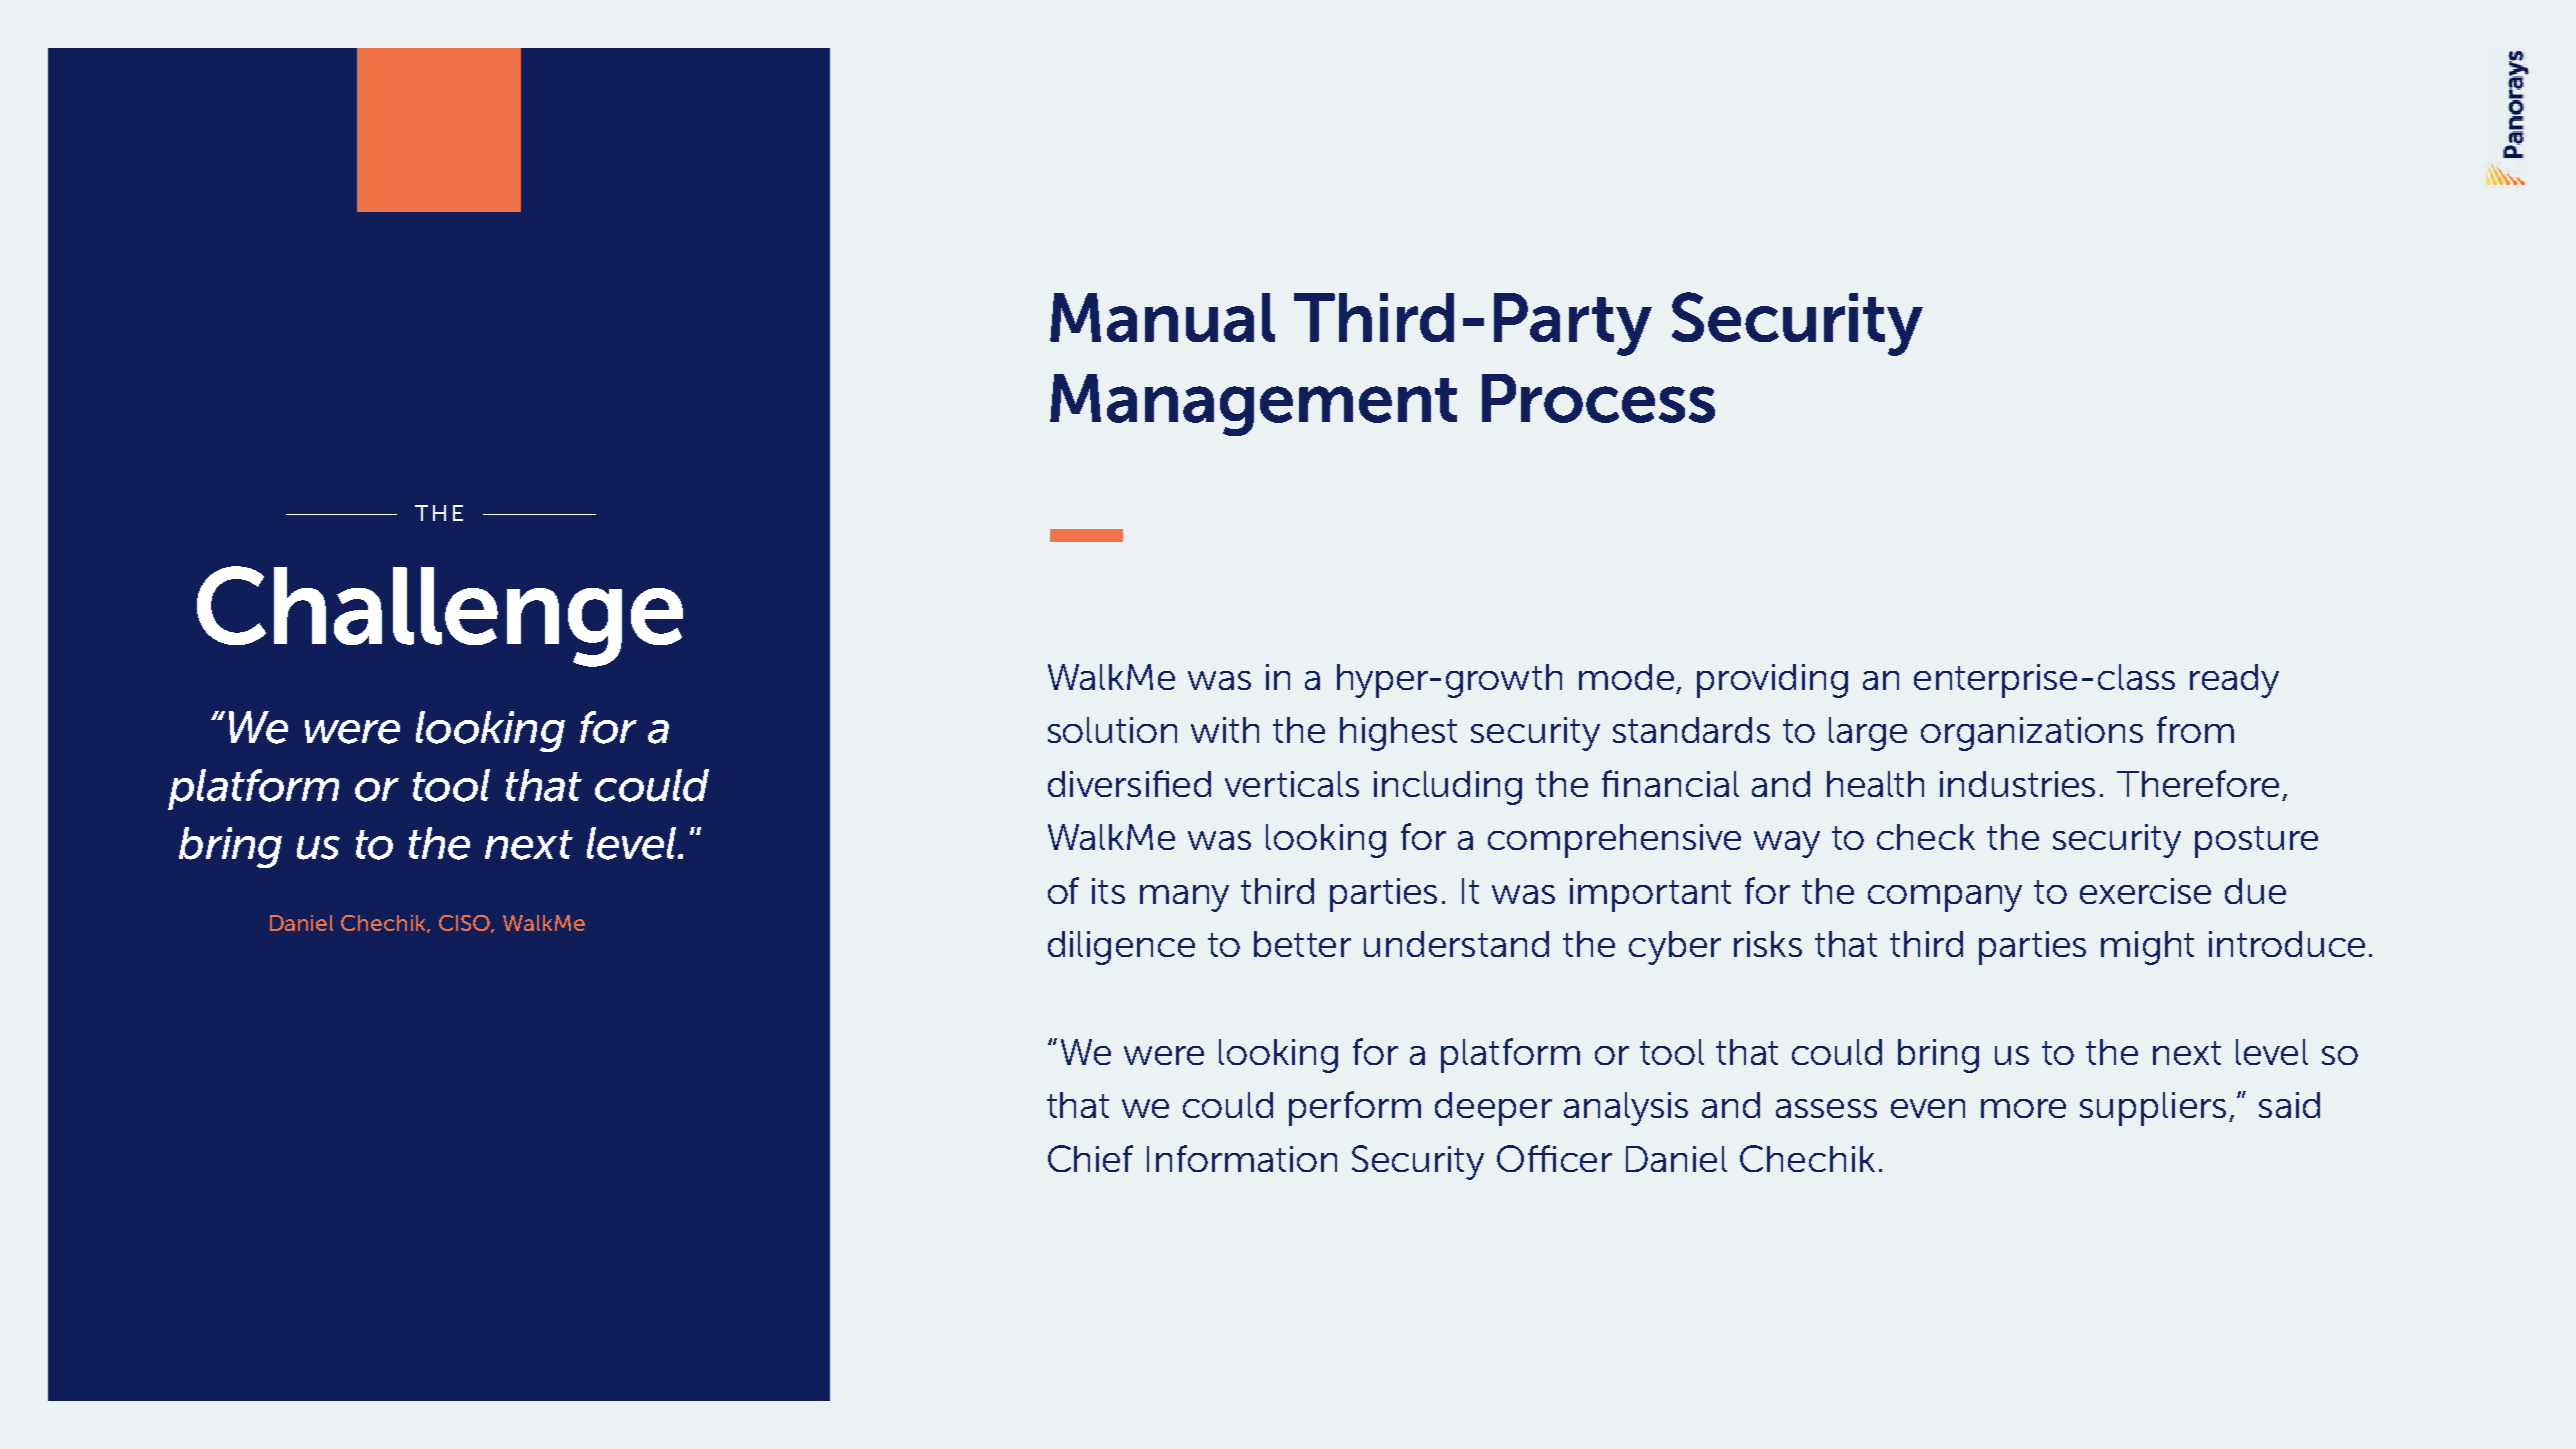 The width and height of the screenshot is (2576, 1449). Describe the element at coordinates (1302, 944) in the screenshot. I see `better` at that location.
